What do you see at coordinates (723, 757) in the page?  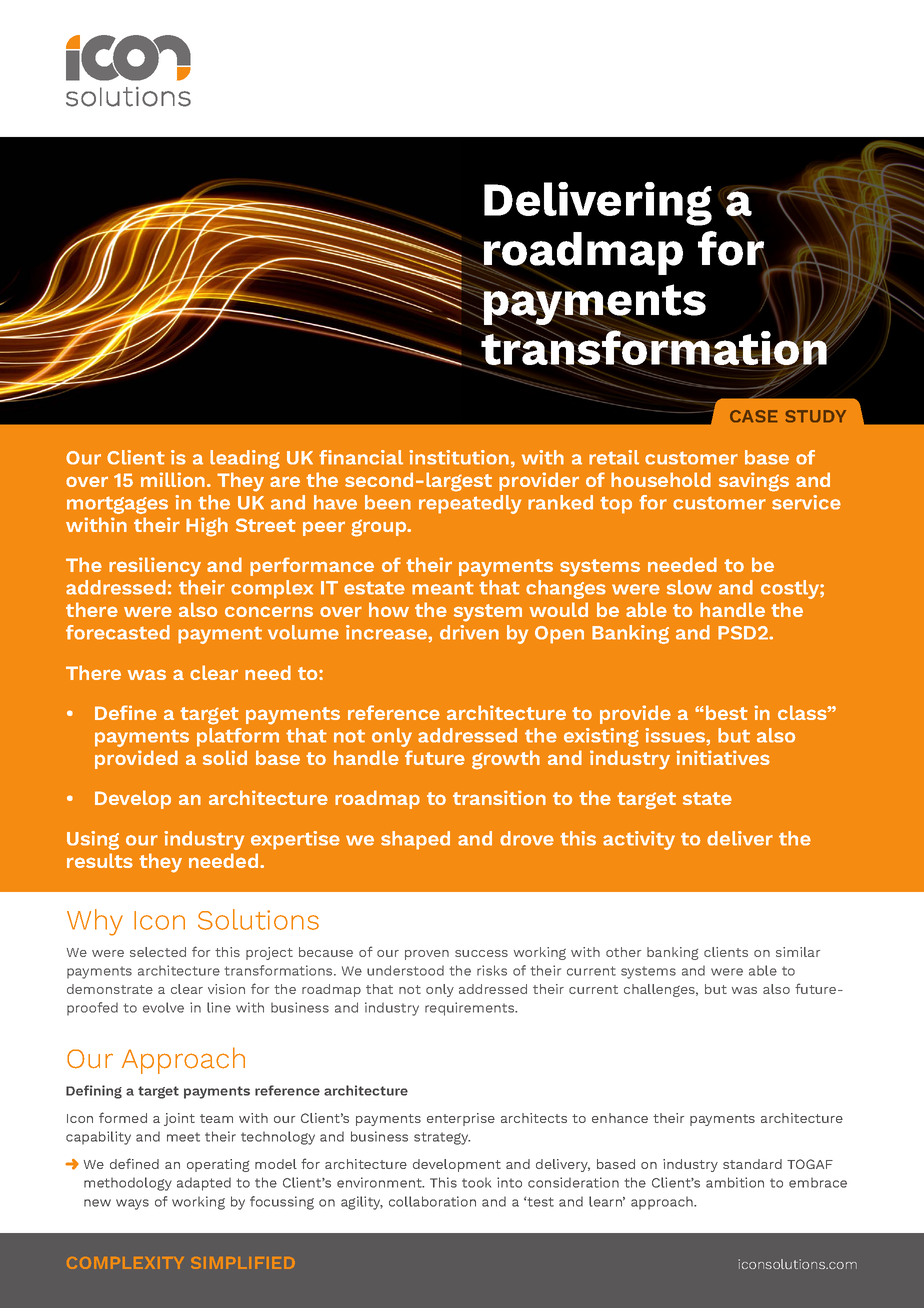 I see `initiatives` at bounding box center [723, 757].
